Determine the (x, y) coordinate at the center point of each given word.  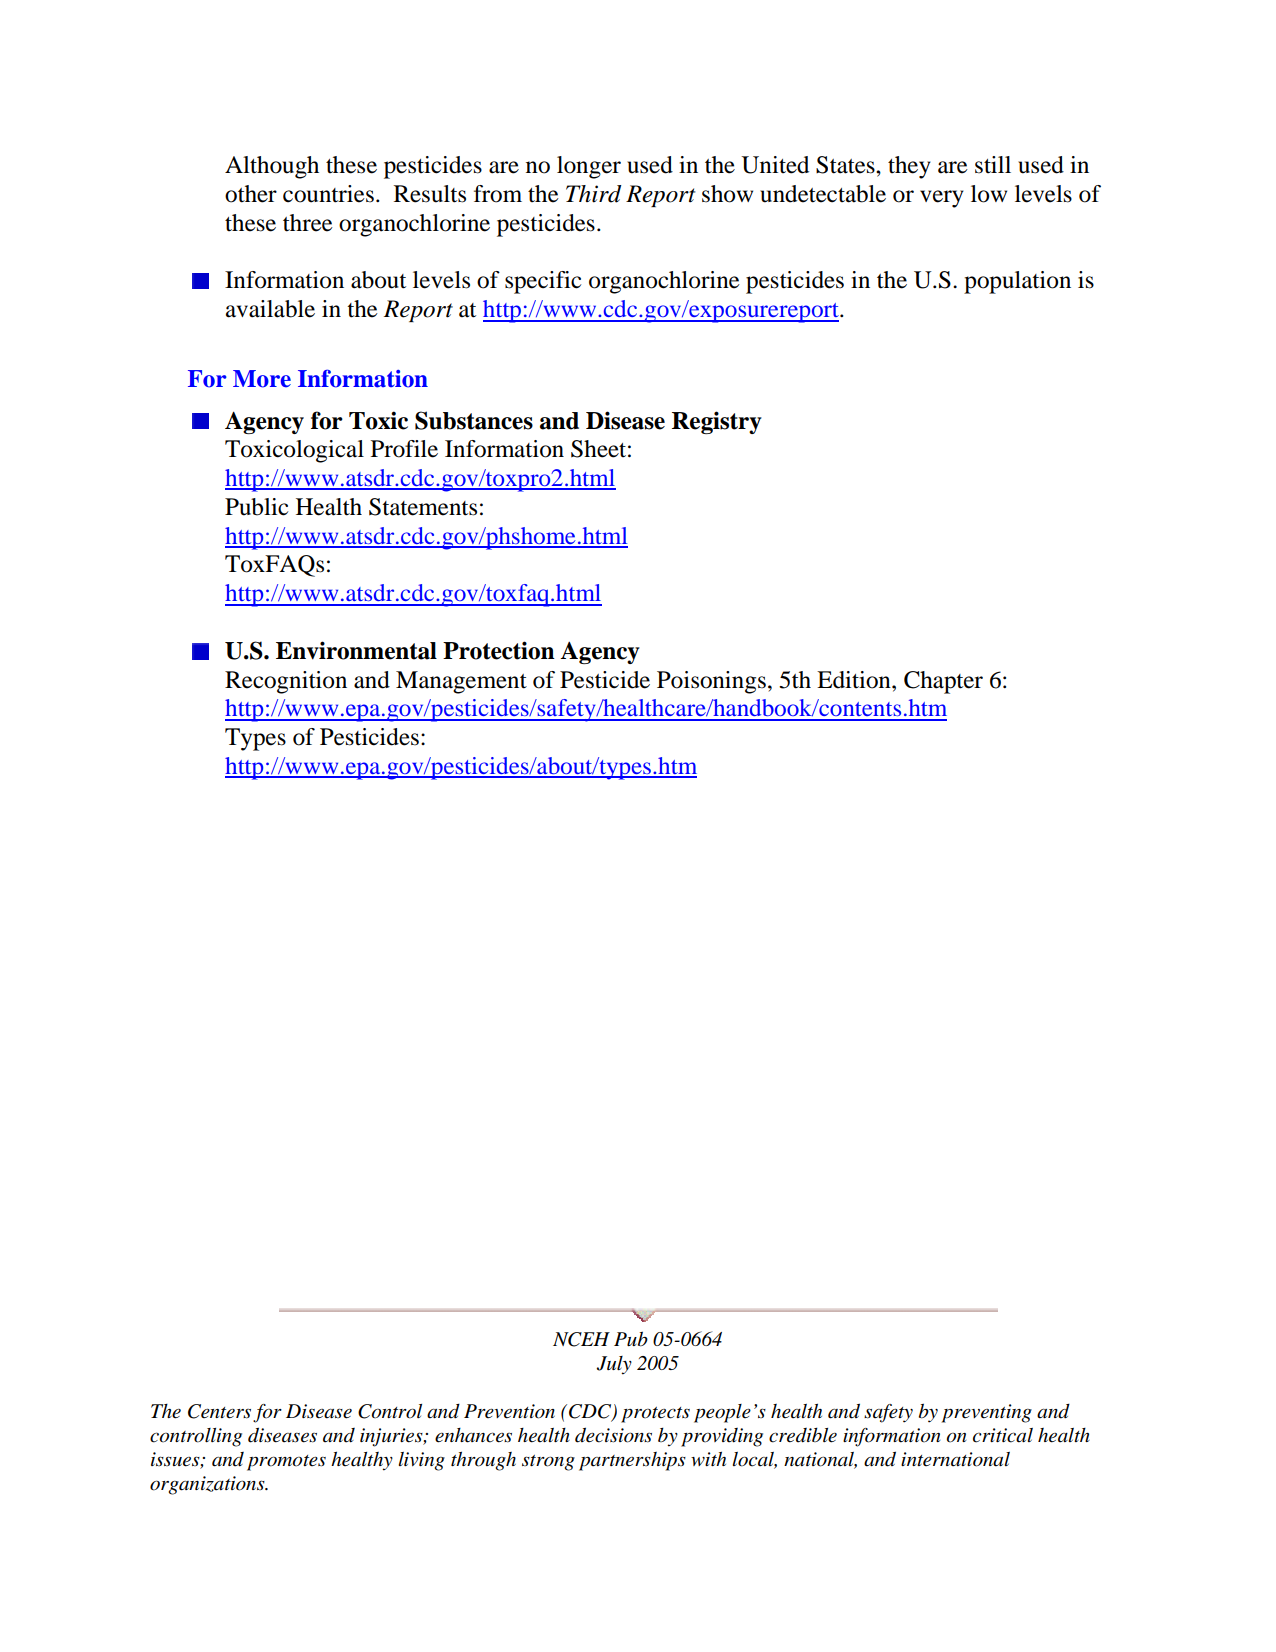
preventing (987, 1413)
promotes (286, 1463)
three (308, 223)
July (614, 1365)
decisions (613, 1435)
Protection (499, 650)
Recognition (286, 682)
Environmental (356, 650)
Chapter (943, 682)
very (942, 199)
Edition (855, 680)
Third (593, 194)
